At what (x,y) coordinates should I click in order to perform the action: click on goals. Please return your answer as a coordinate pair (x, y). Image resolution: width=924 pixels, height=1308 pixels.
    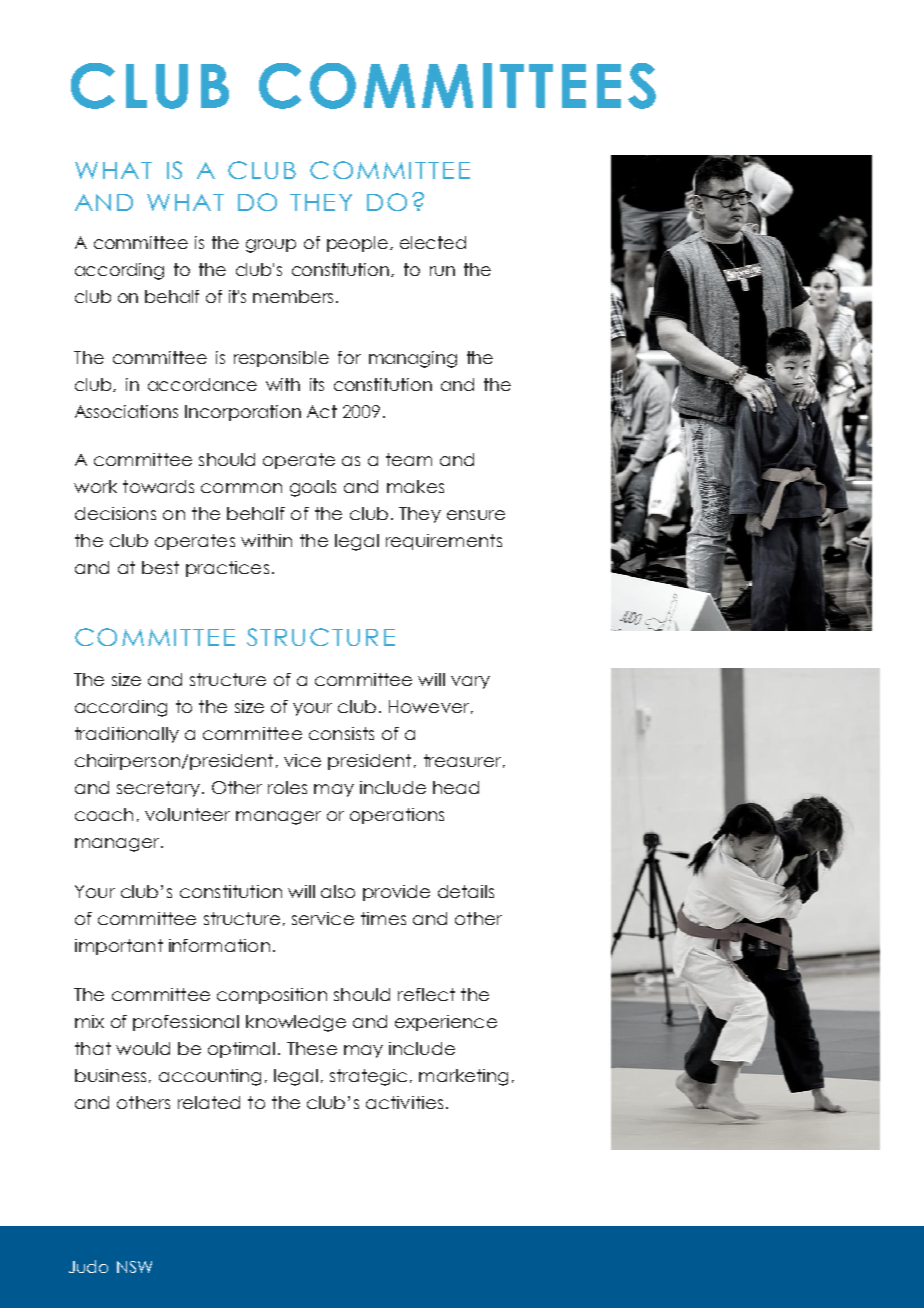
    Looking at the image, I should click on (313, 488).
